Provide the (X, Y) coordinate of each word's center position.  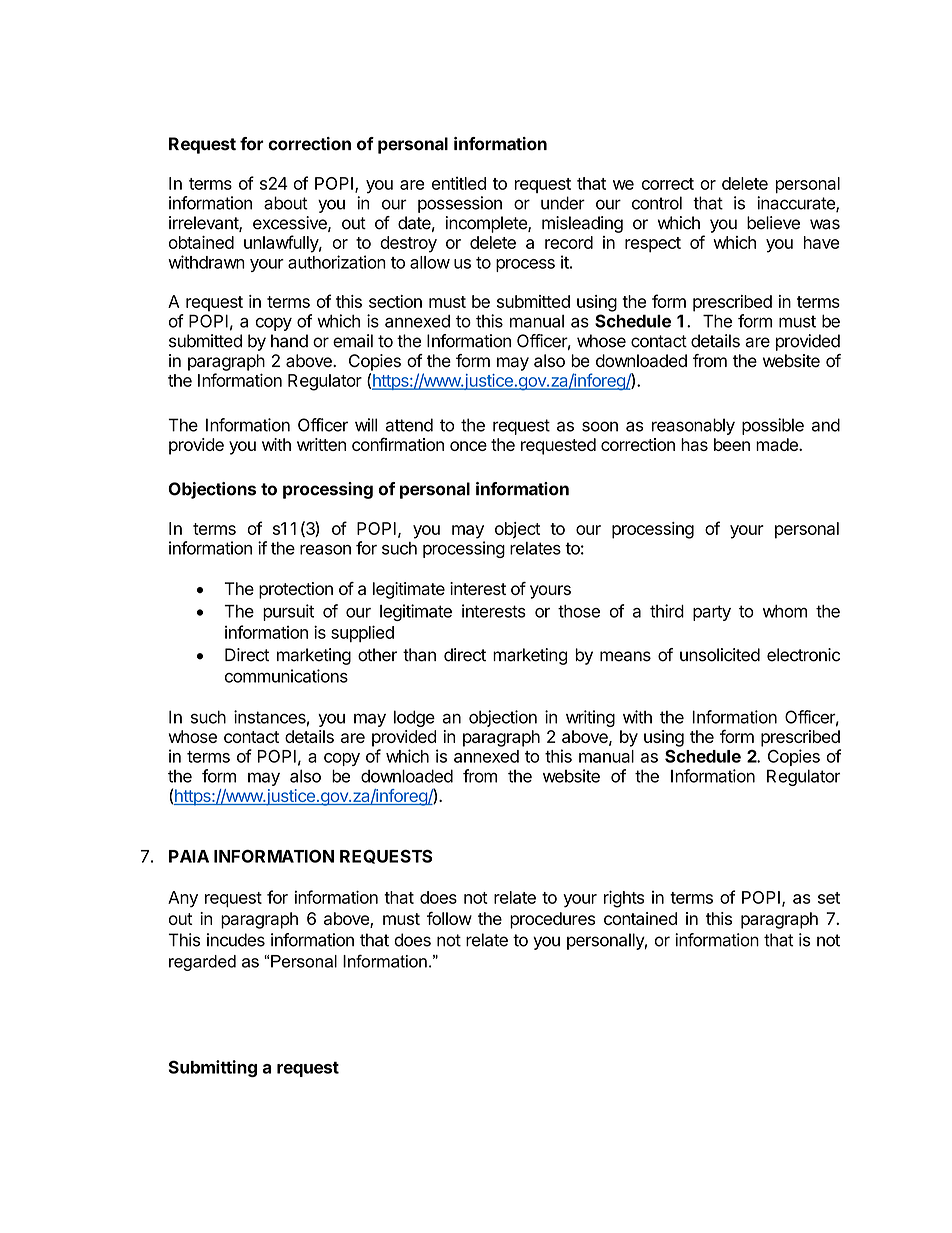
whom (785, 611)
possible (773, 426)
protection (296, 590)
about (286, 203)
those (579, 611)
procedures (552, 920)
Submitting (212, 1068)
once (468, 446)
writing (590, 718)
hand (289, 341)
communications (286, 676)
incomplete (487, 224)
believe (773, 223)
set (829, 898)
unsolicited (720, 655)
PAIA (189, 856)
